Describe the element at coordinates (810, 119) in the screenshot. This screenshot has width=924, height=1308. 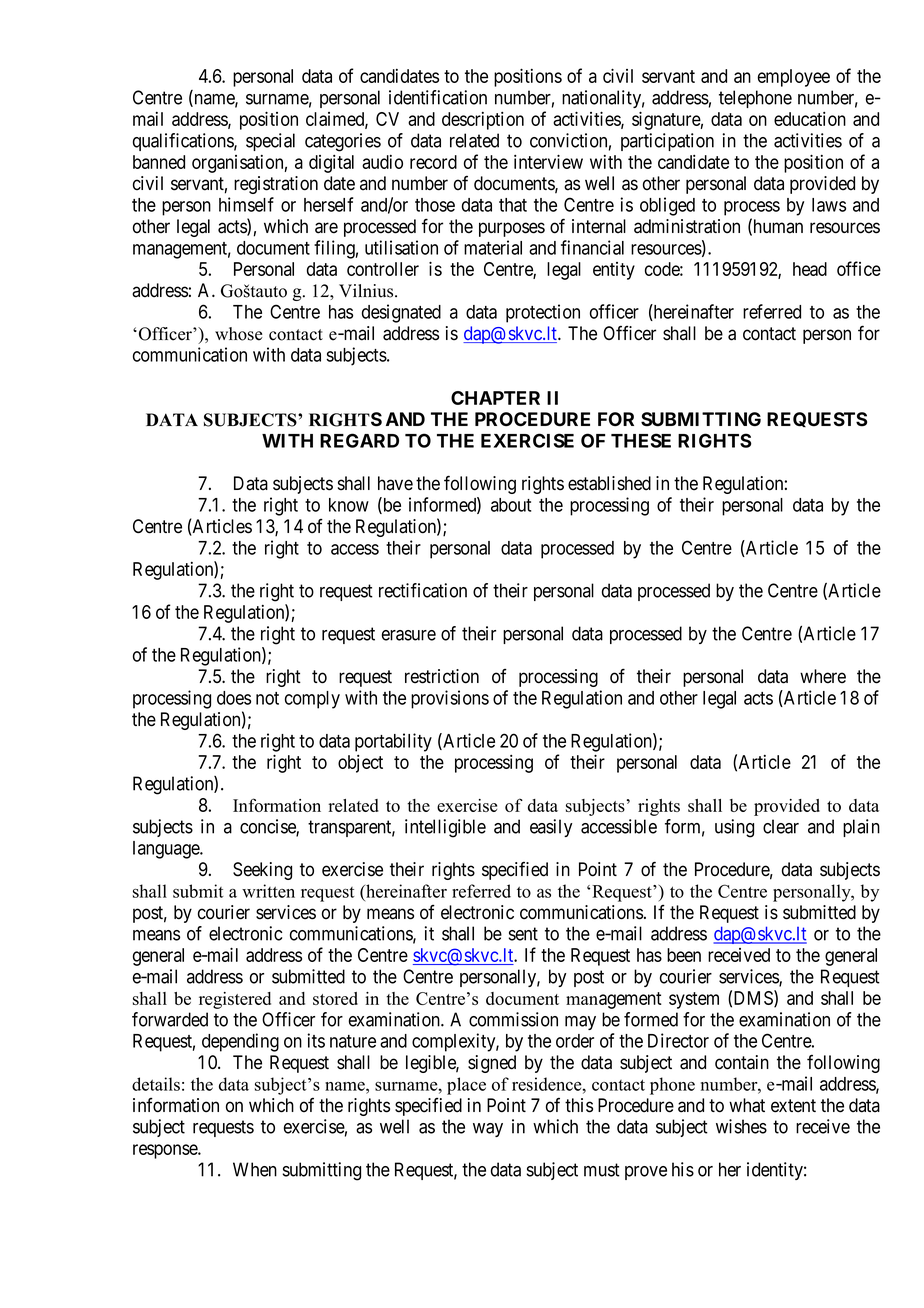
I see `education` at that location.
